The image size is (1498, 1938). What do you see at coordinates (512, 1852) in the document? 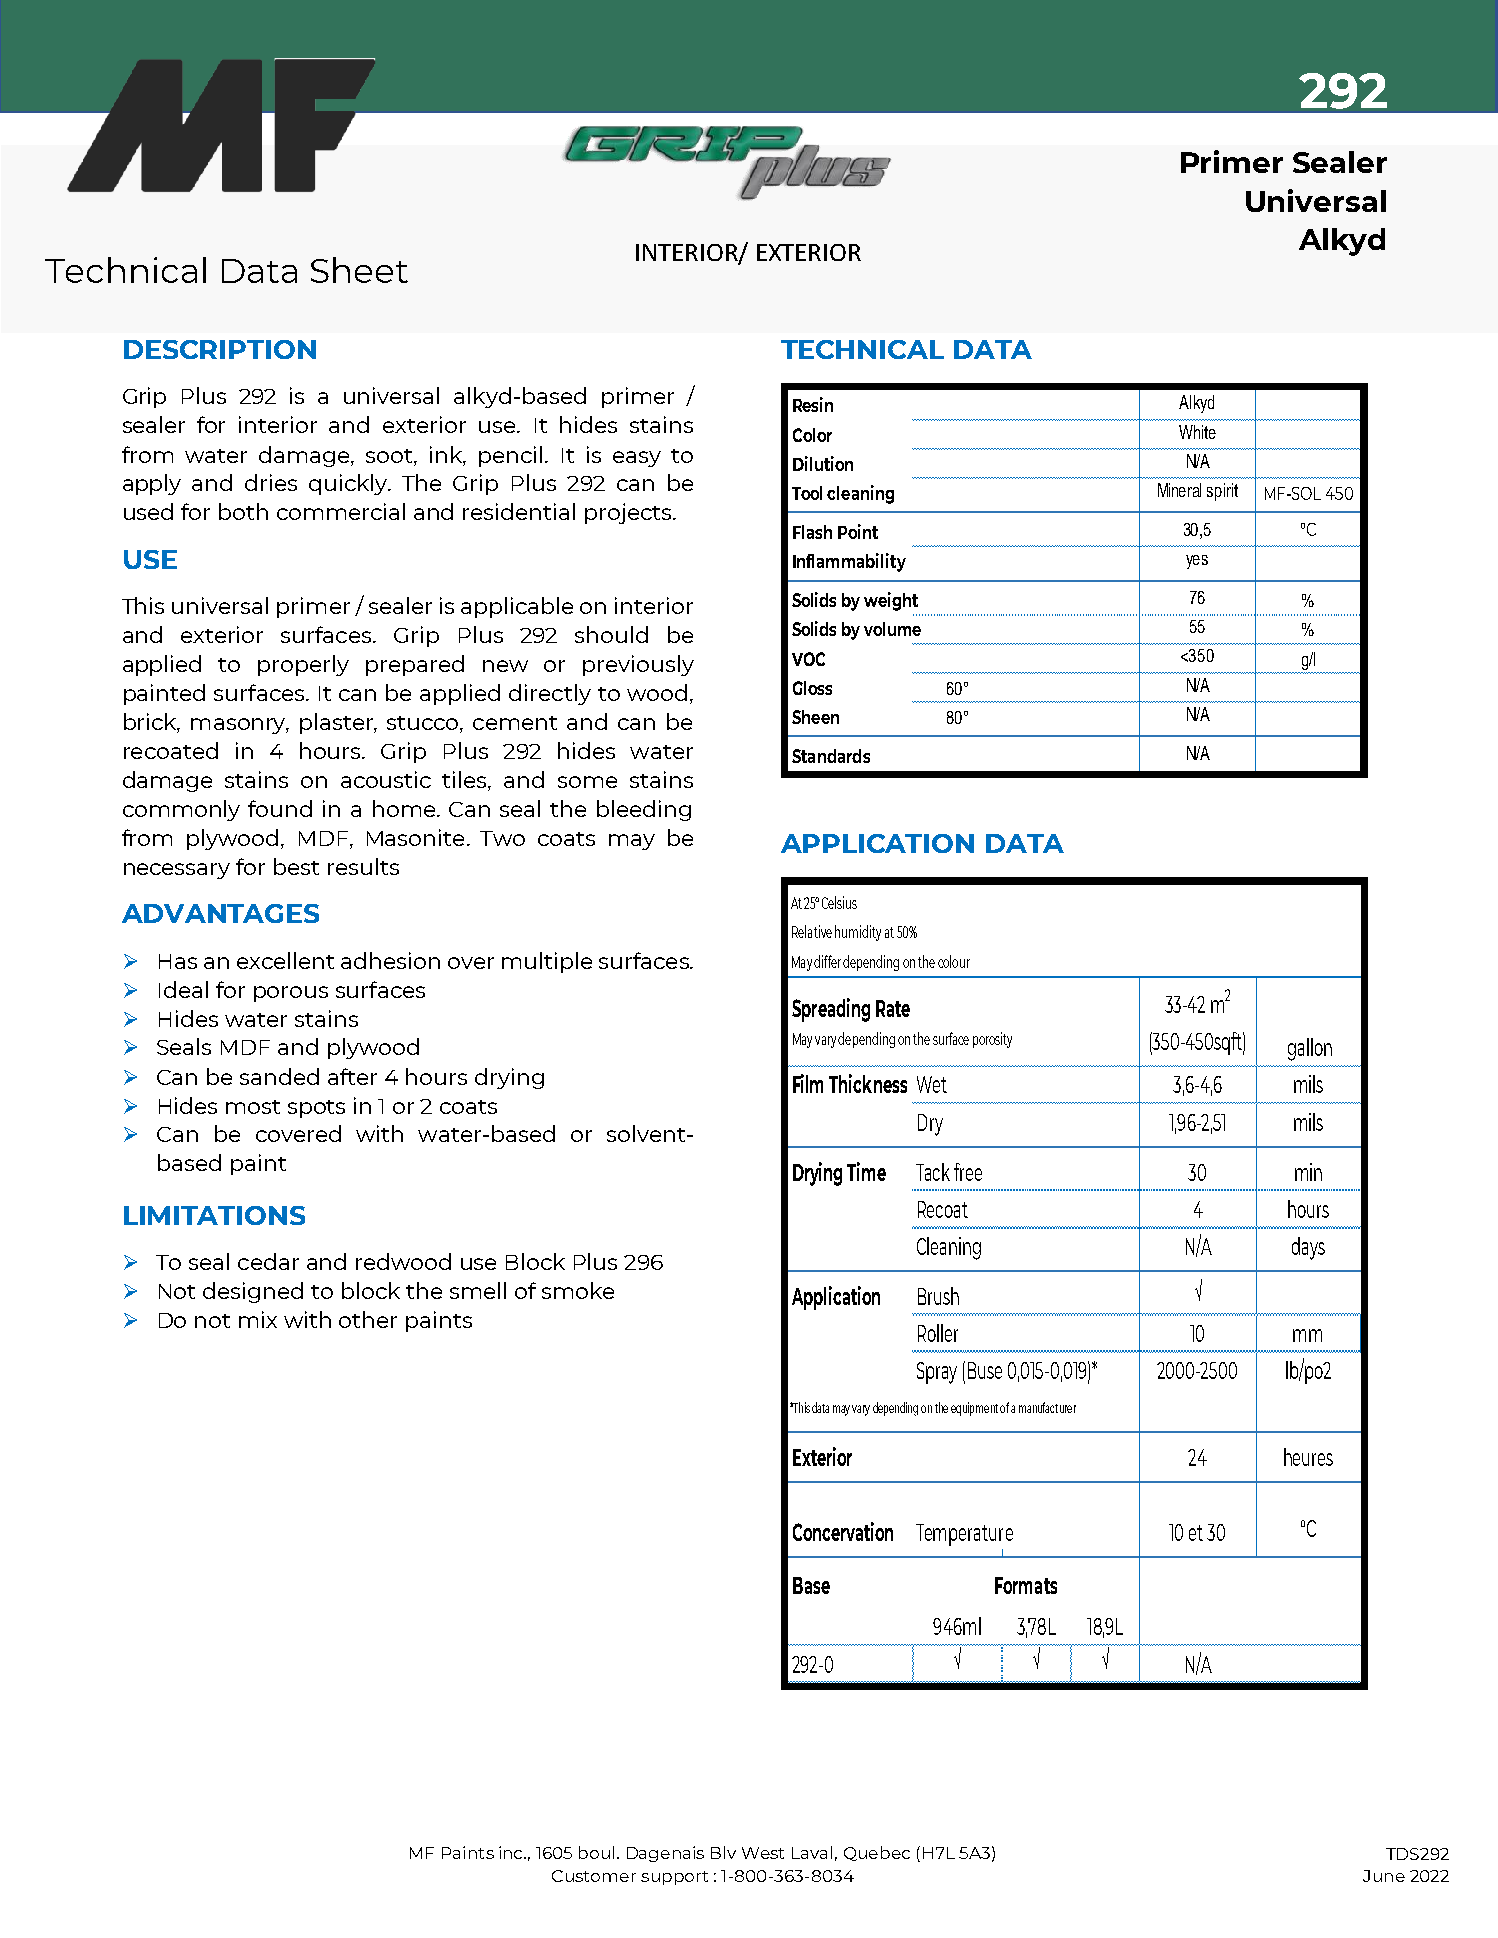
I see `inc` at bounding box center [512, 1852].
